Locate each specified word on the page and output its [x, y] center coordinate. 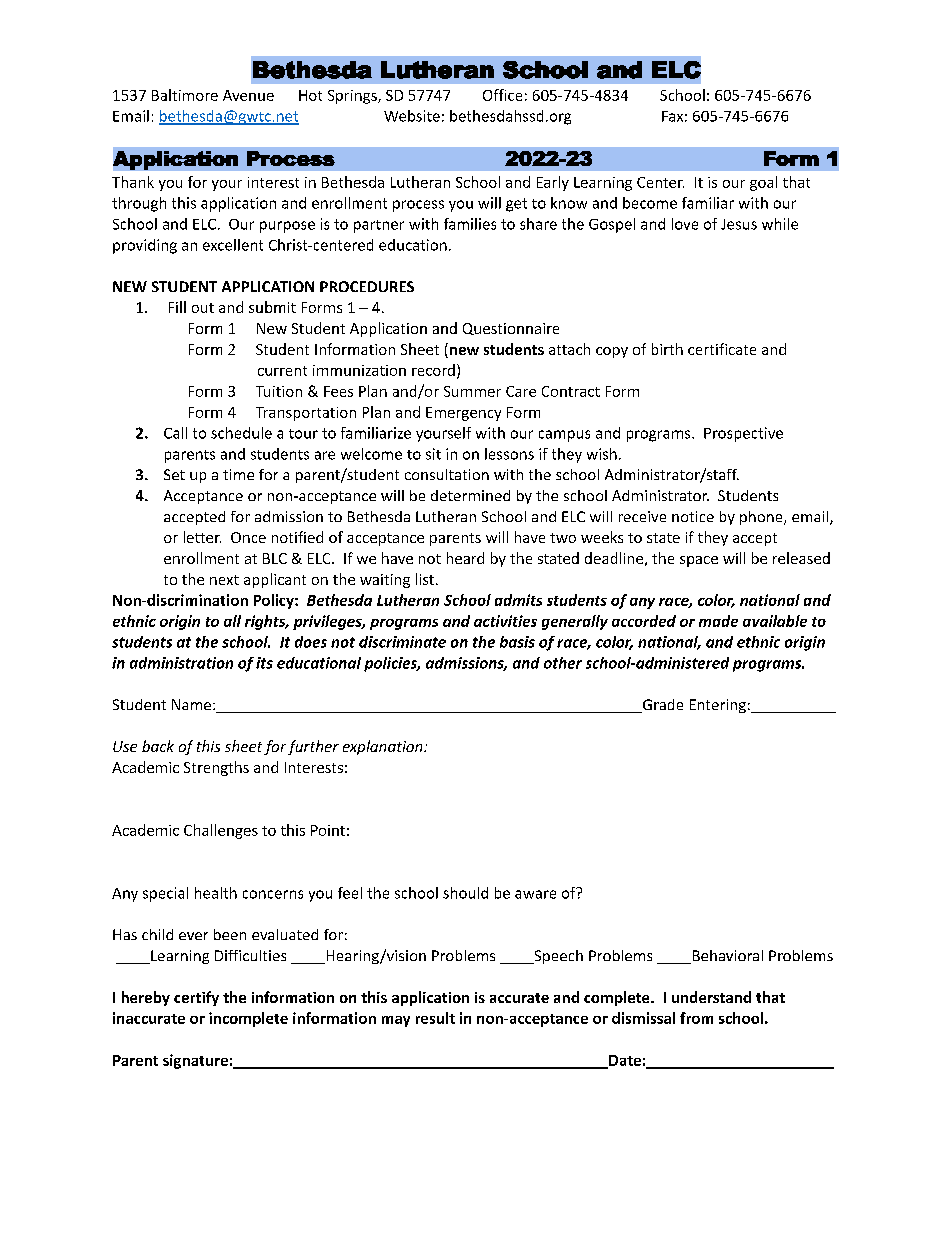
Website [412, 116]
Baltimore [185, 95]
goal [763, 183]
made [718, 621]
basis [517, 642]
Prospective [743, 434]
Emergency [463, 414]
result [435, 1018]
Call [175, 433]
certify [196, 998]
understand [711, 997]
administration [181, 663]
